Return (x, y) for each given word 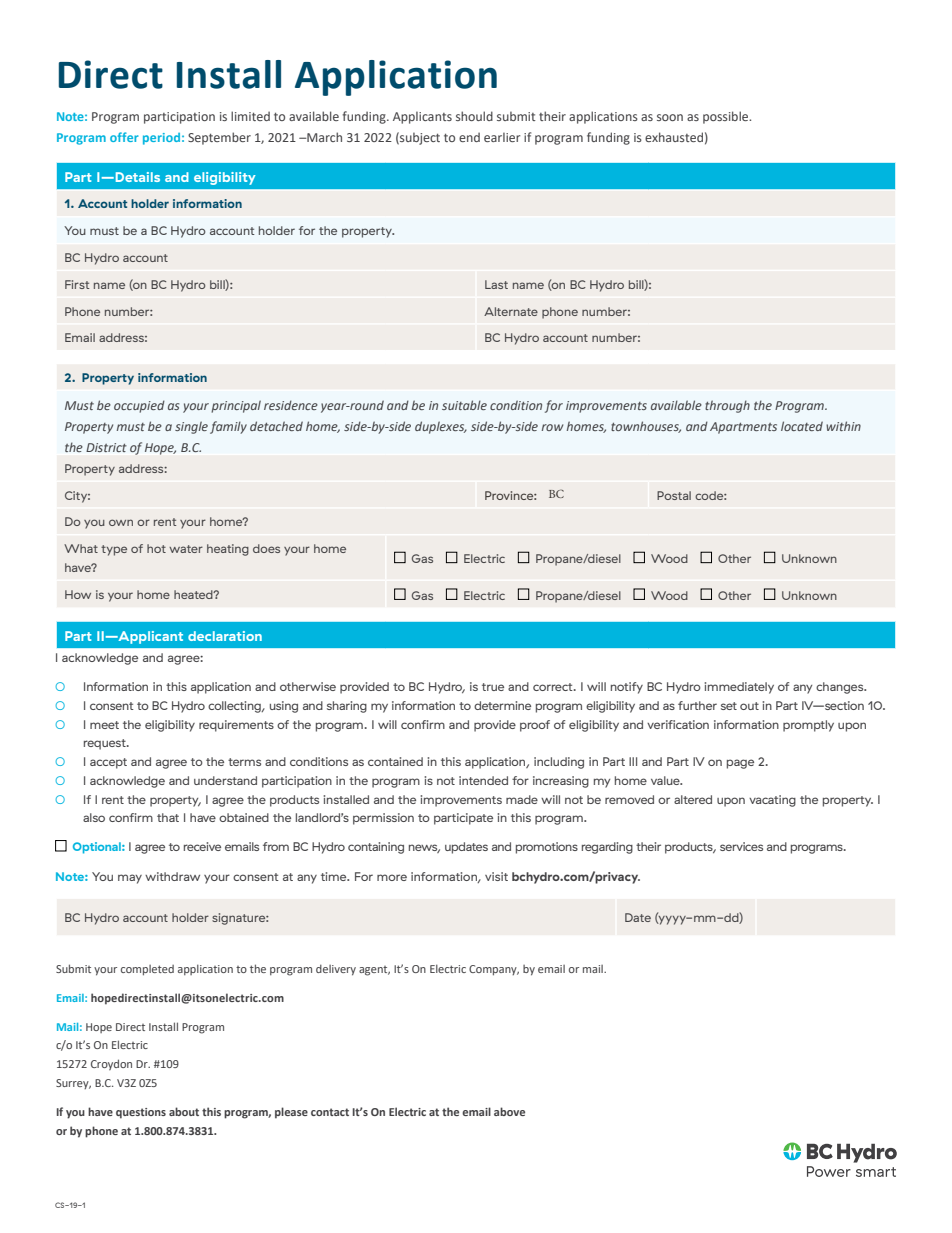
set (729, 706)
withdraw (172, 876)
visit (496, 876)
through (727, 406)
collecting (235, 707)
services (741, 846)
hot (156, 548)
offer (124, 137)
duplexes (441, 427)
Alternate (511, 311)
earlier (502, 137)
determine (502, 705)
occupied (139, 406)
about (184, 1111)
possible (727, 117)
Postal (674, 495)
